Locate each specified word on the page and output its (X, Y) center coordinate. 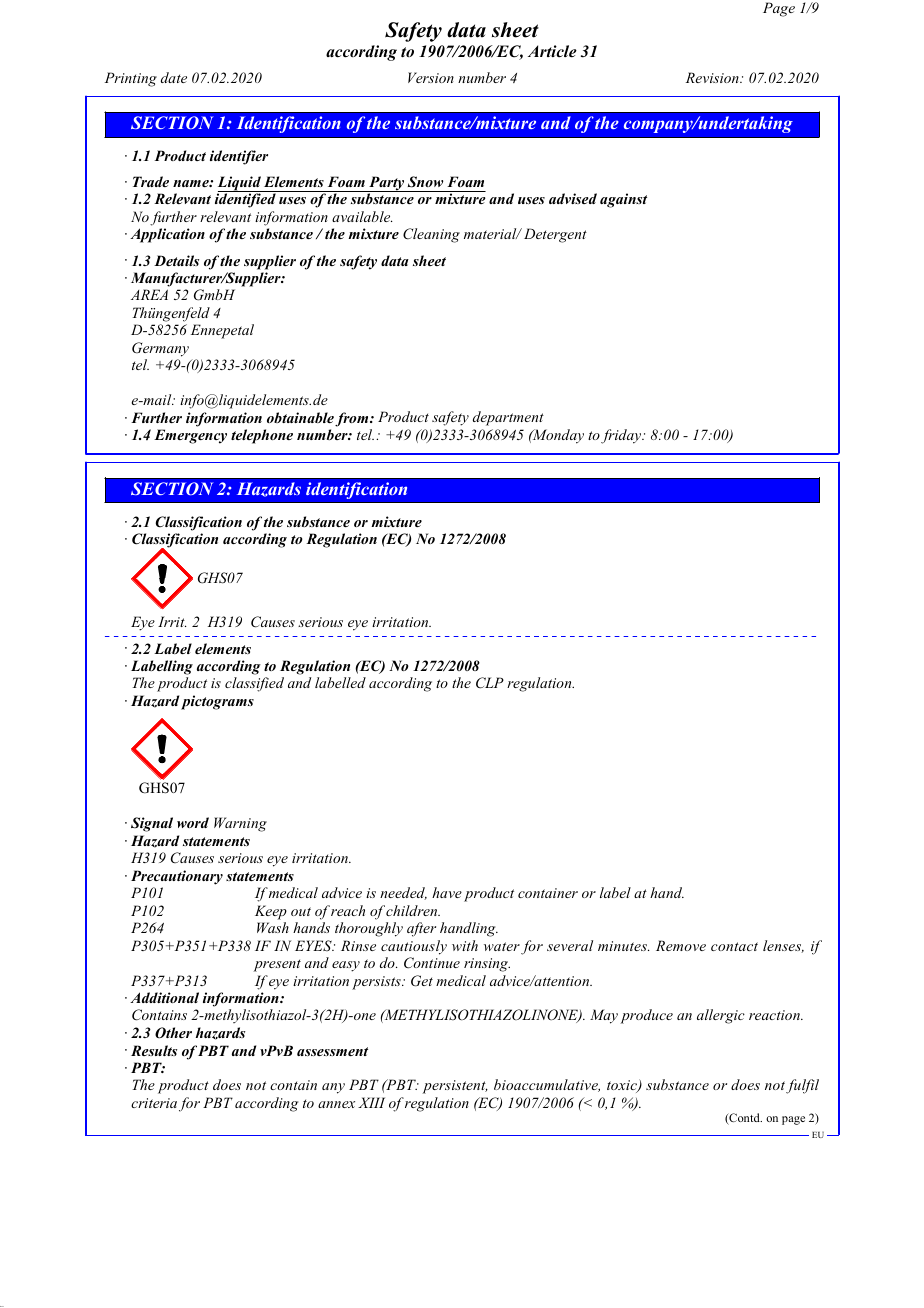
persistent (455, 1087)
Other (173, 1033)
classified (254, 684)
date (174, 77)
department (508, 418)
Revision (713, 77)
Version (431, 77)
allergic (721, 1016)
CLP (490, 683)
